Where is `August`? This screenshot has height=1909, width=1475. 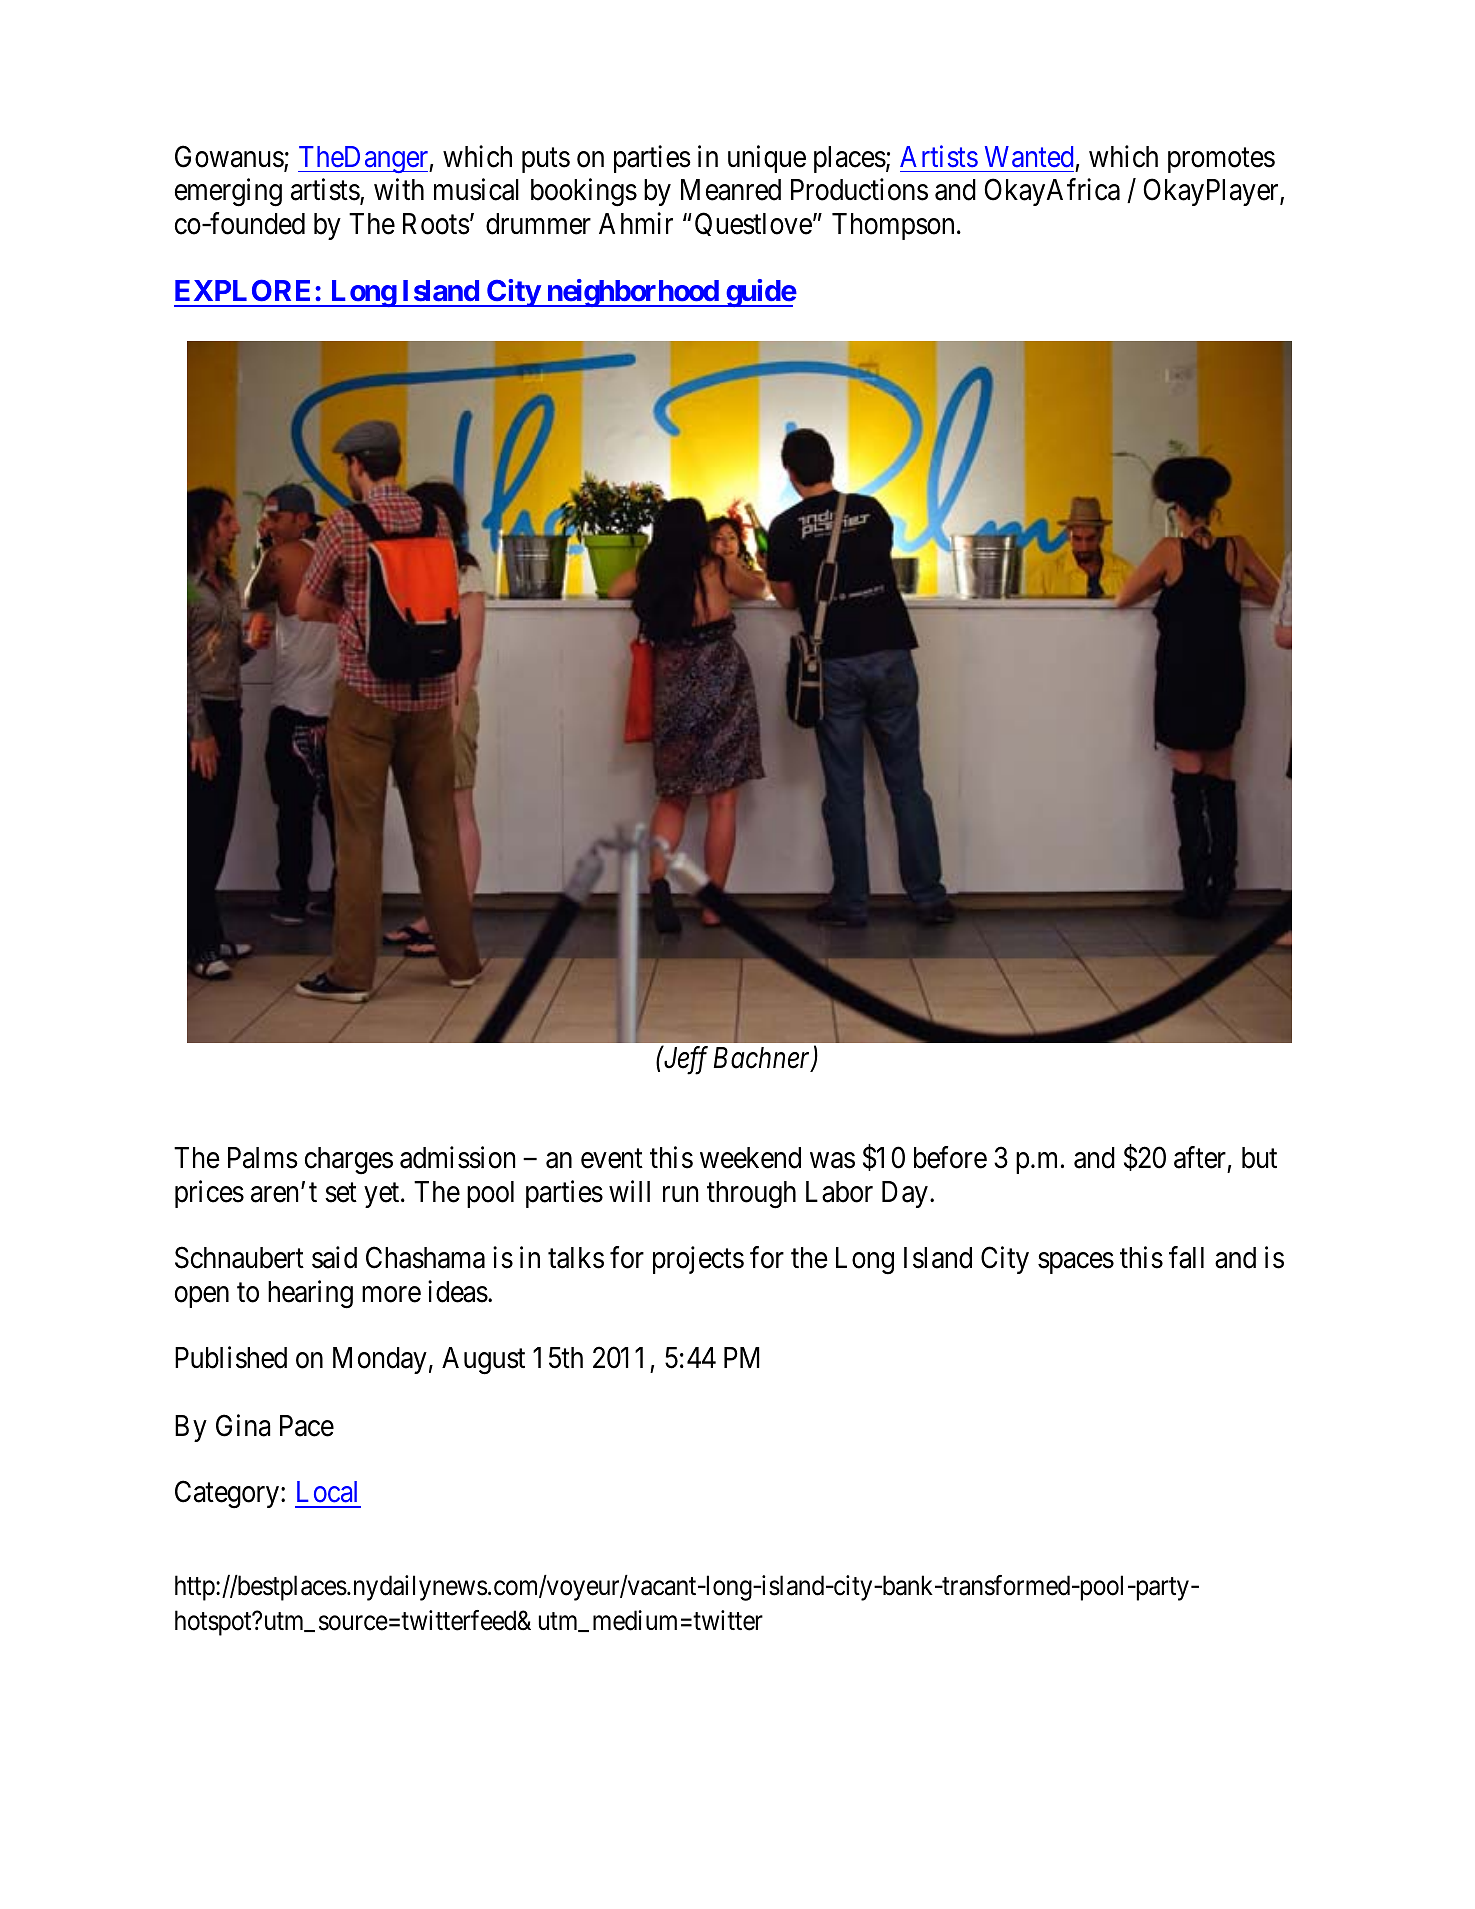 August is located at coordinates (483, 1361).
